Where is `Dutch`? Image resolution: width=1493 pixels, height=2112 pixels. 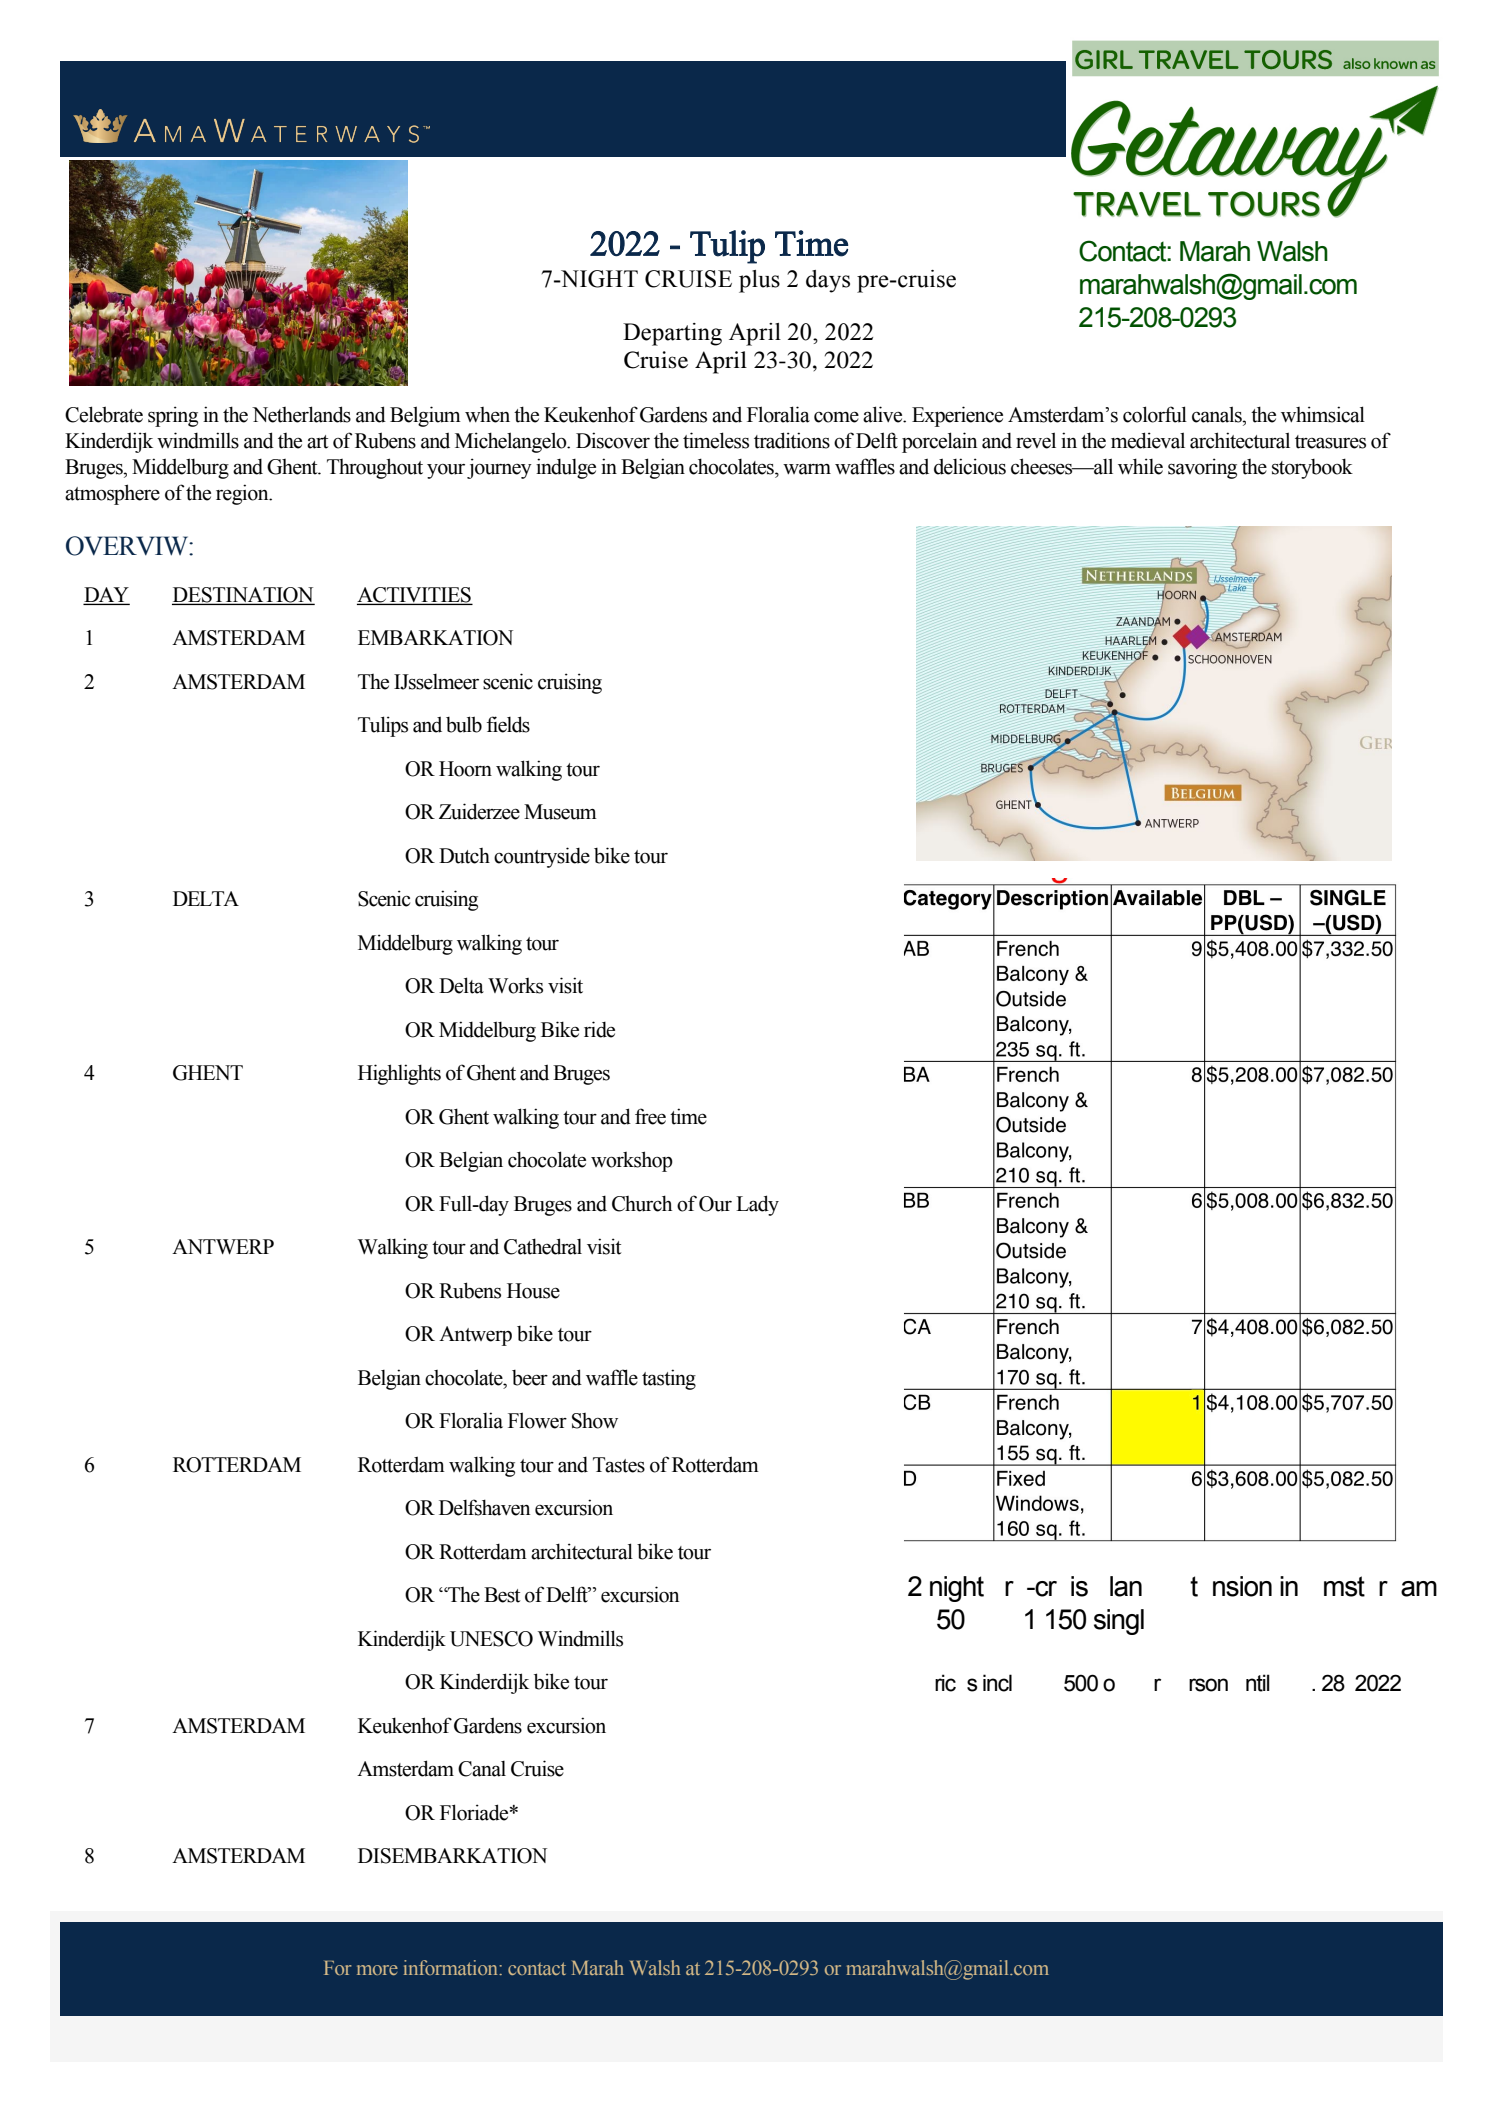 Dutch is located at coordinates (464, 856).
